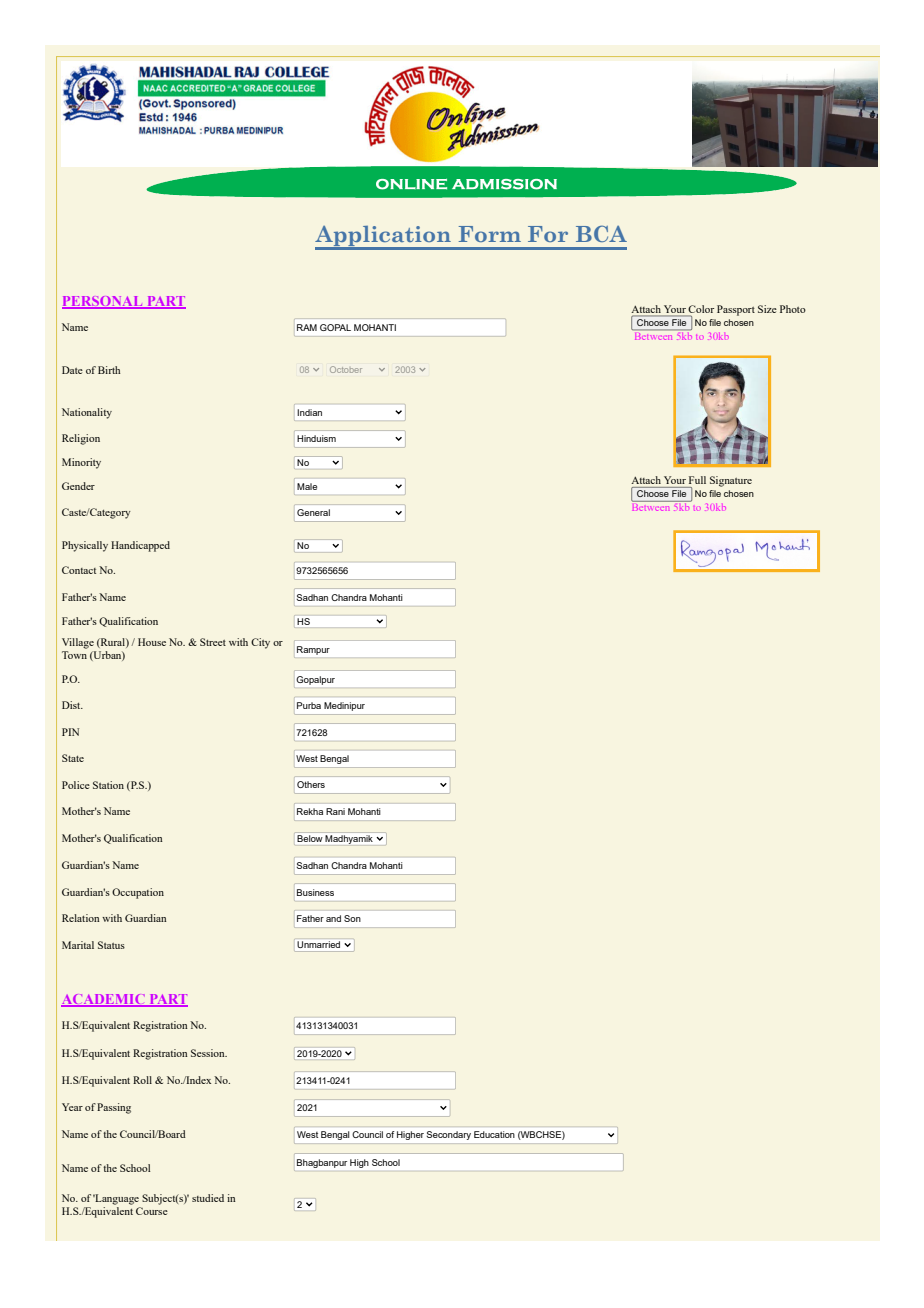  What do you see at coordinates (384, 237) in the screenshot?
I see `Application` at bounding box center [384, 237].
